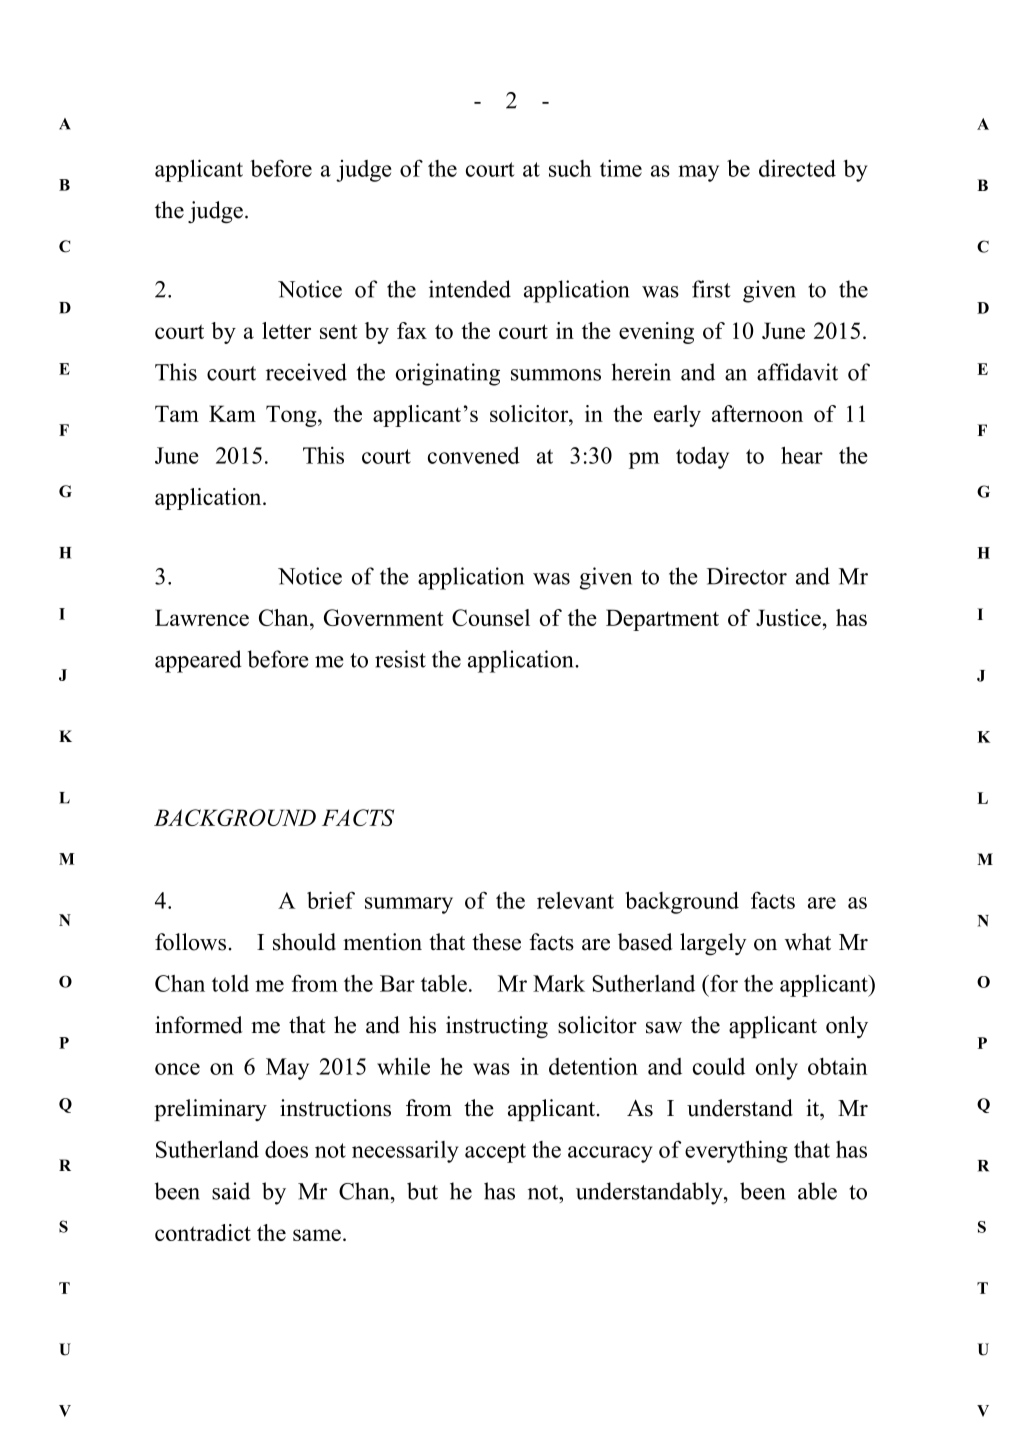 This document has width=1023, height=1447. I want to click on said, so click(231, 1191).
